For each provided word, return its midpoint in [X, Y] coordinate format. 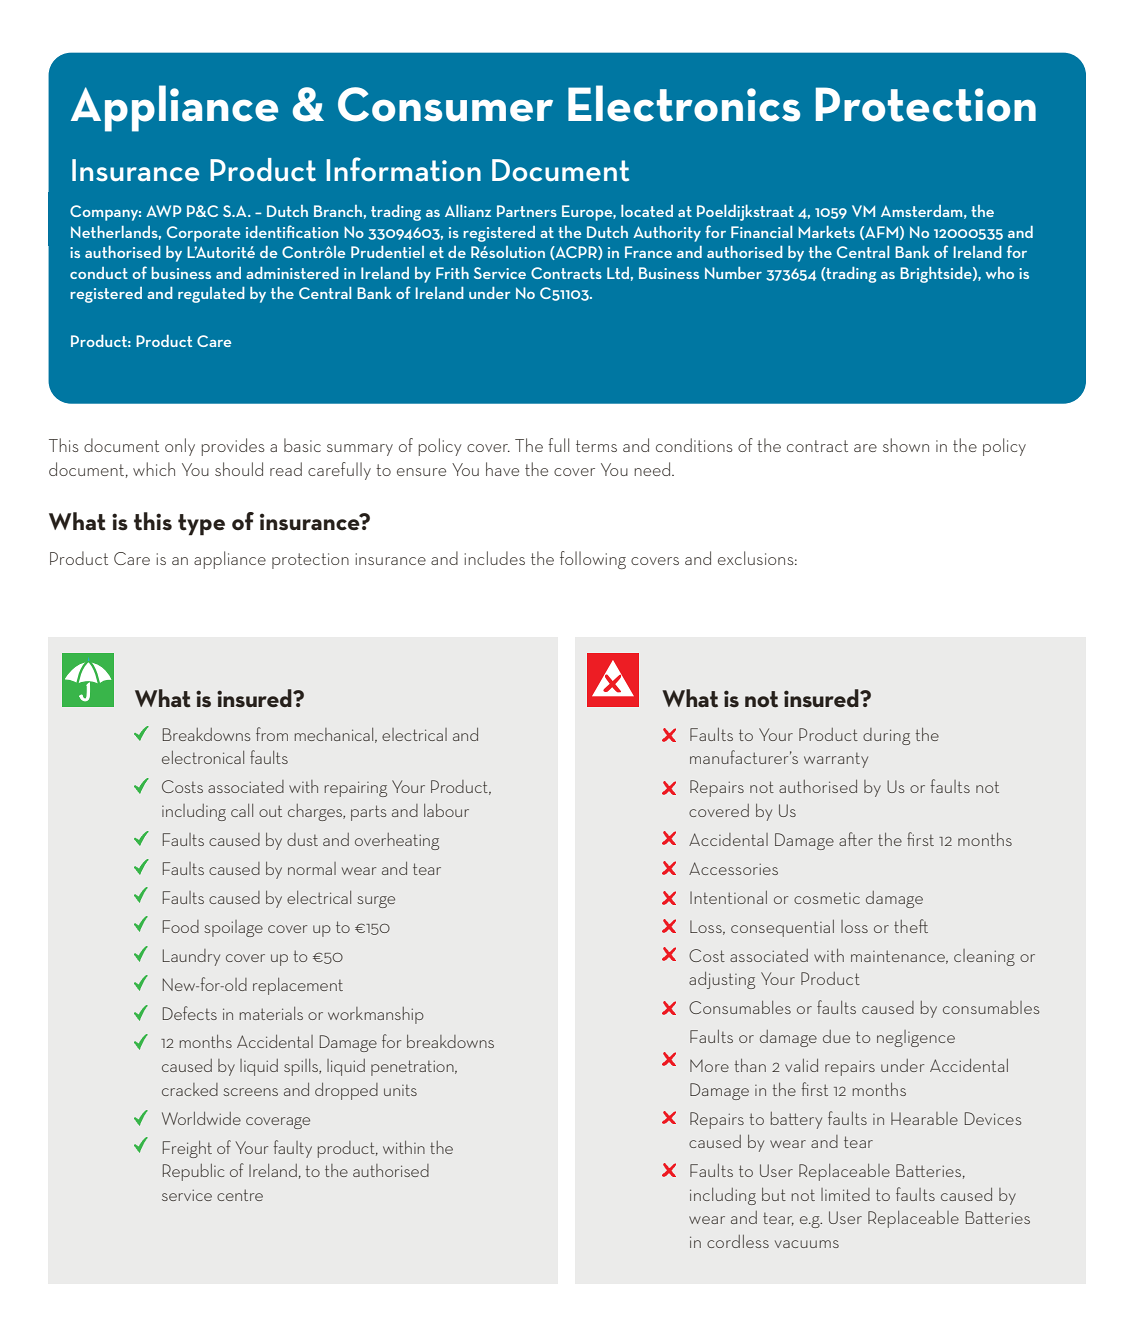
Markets [826, 232]
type [201, 525]
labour [446, 810]
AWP [163, 211]
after [856, 839]
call [242, 810]
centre [240, 1195]
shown [906, 445]
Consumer [445, 104]
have [502, 469]
